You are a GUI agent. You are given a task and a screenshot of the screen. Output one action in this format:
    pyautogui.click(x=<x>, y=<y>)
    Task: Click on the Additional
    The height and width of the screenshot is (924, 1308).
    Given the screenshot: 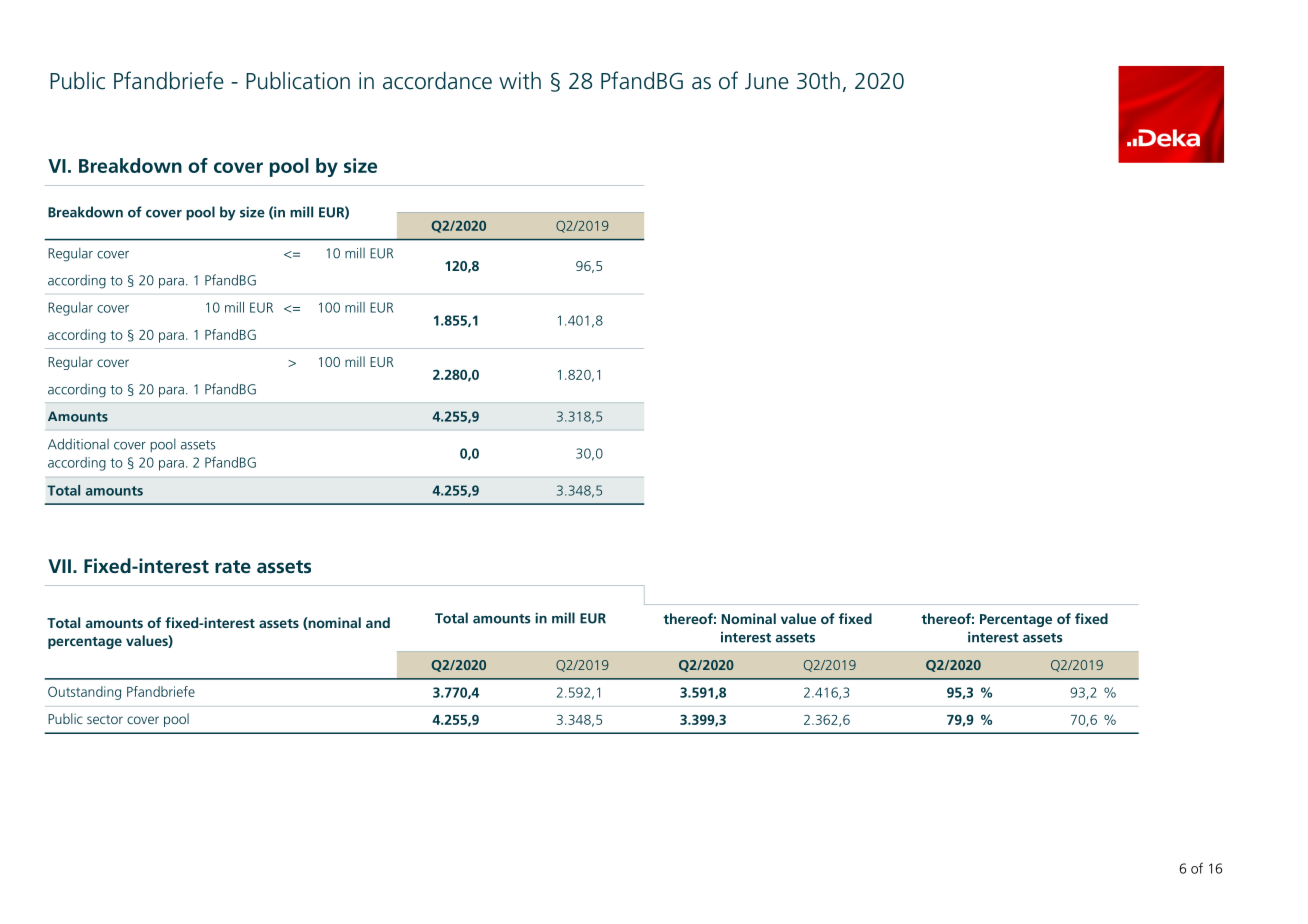 What is the action you would take?
    pyautogui.click(x=78, y=444)
